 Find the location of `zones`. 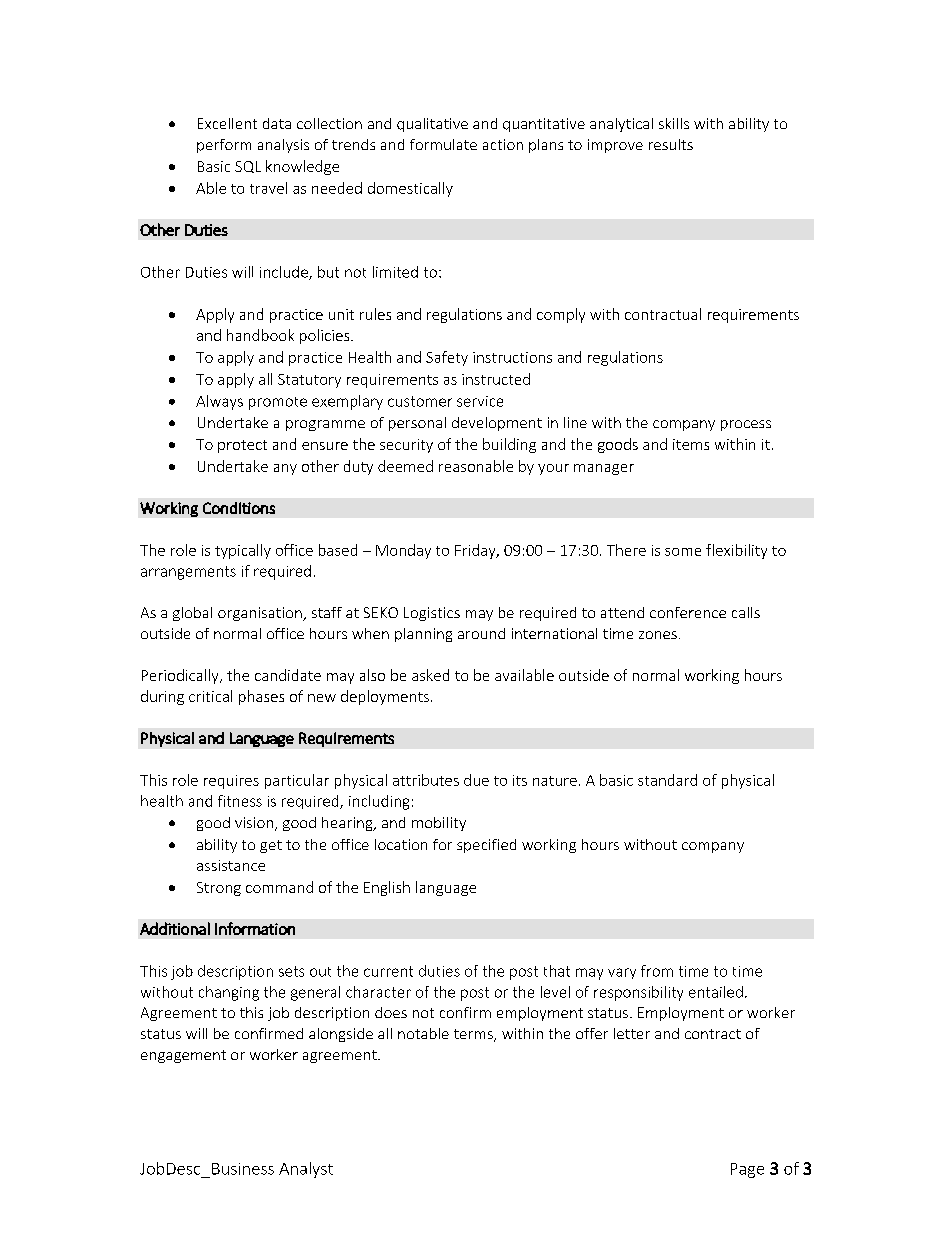

zones is located at coordinates (658, 635).
